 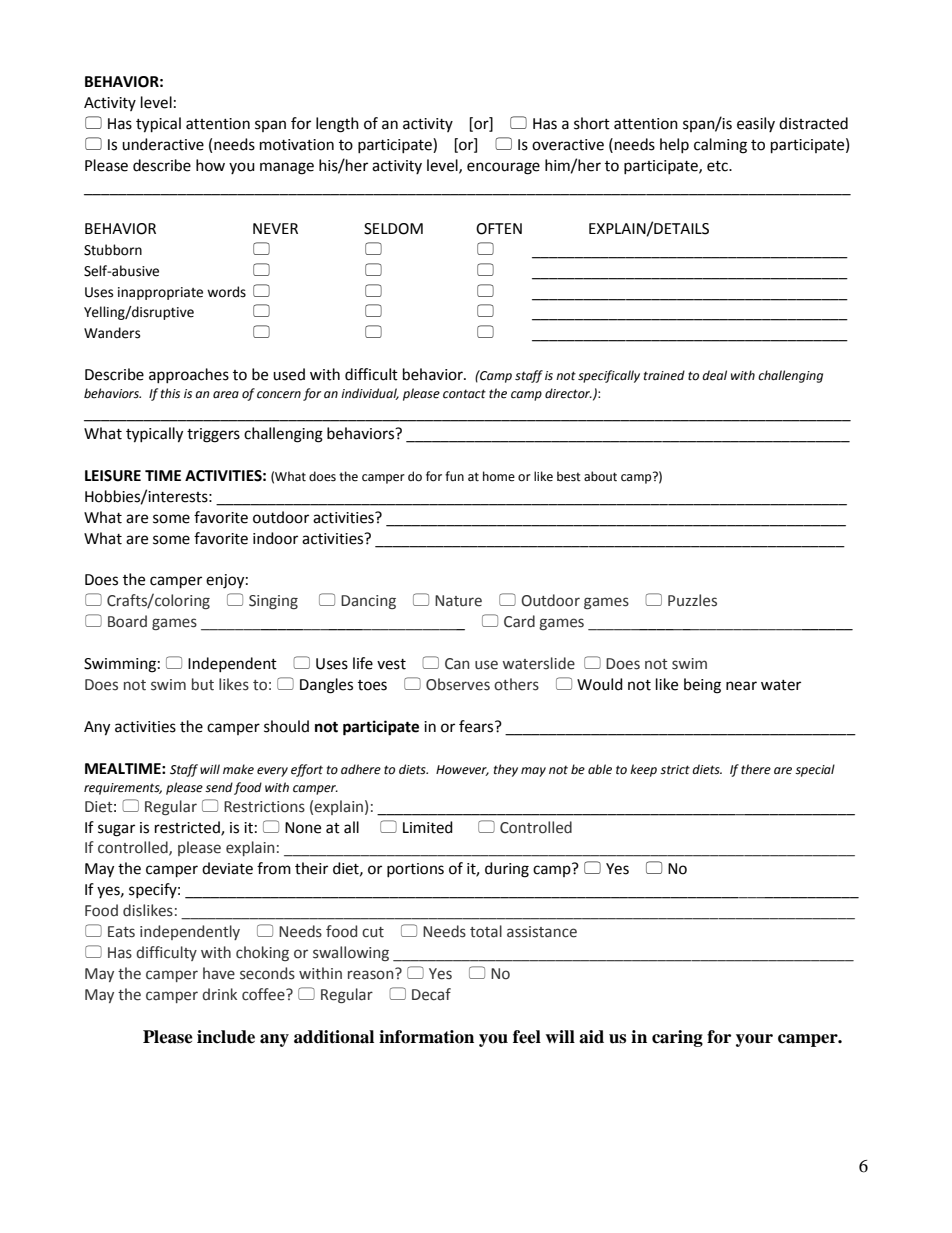 What do you see at coordinates (219, 994) in the screenshot?
I see `drink` at bounding box center [219, 994].
